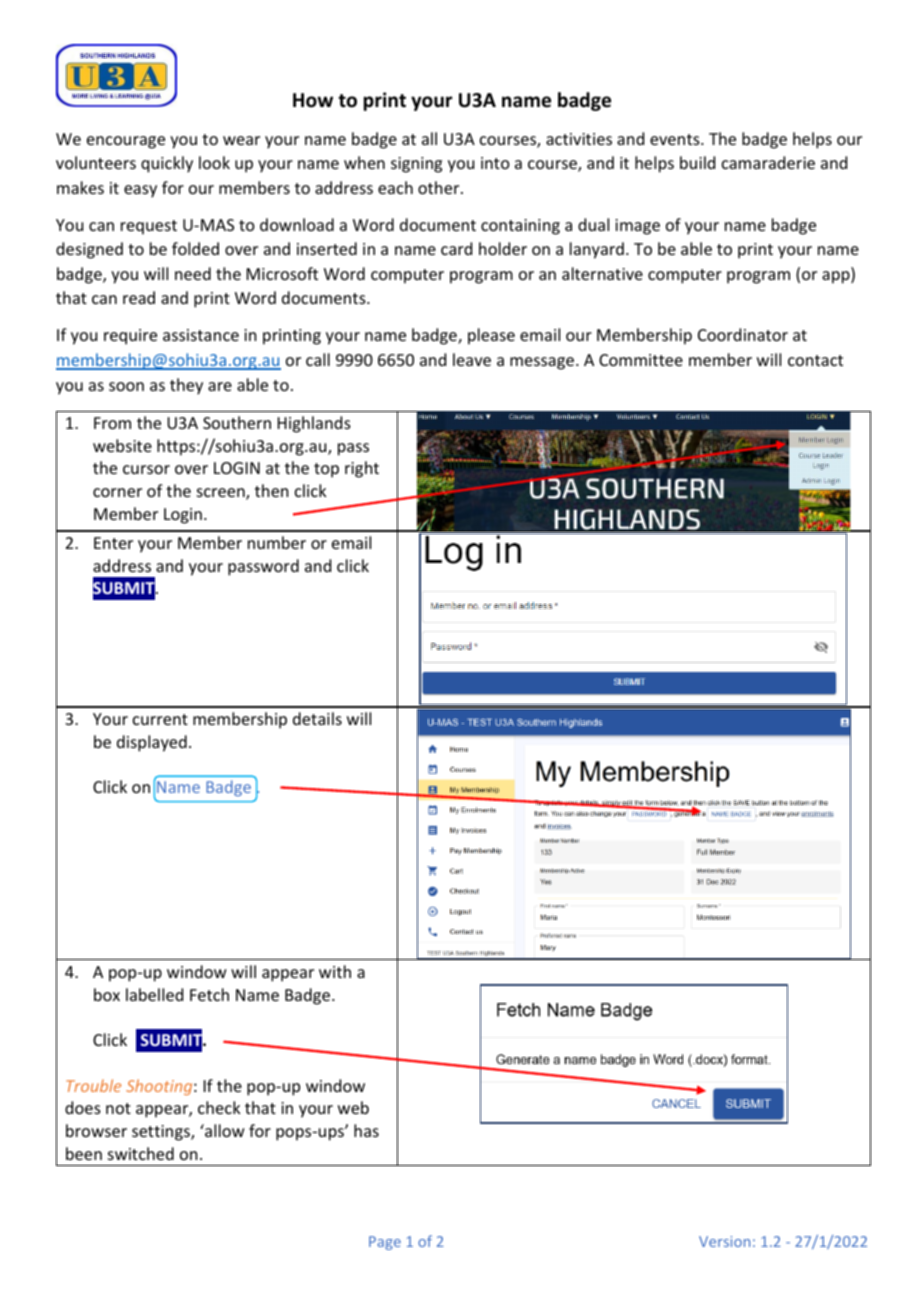 The height and width of the screenshot is (1308, 924). Describe the element at coordinates (724, 1241) in the screenshot. I see `Version` at that location.
